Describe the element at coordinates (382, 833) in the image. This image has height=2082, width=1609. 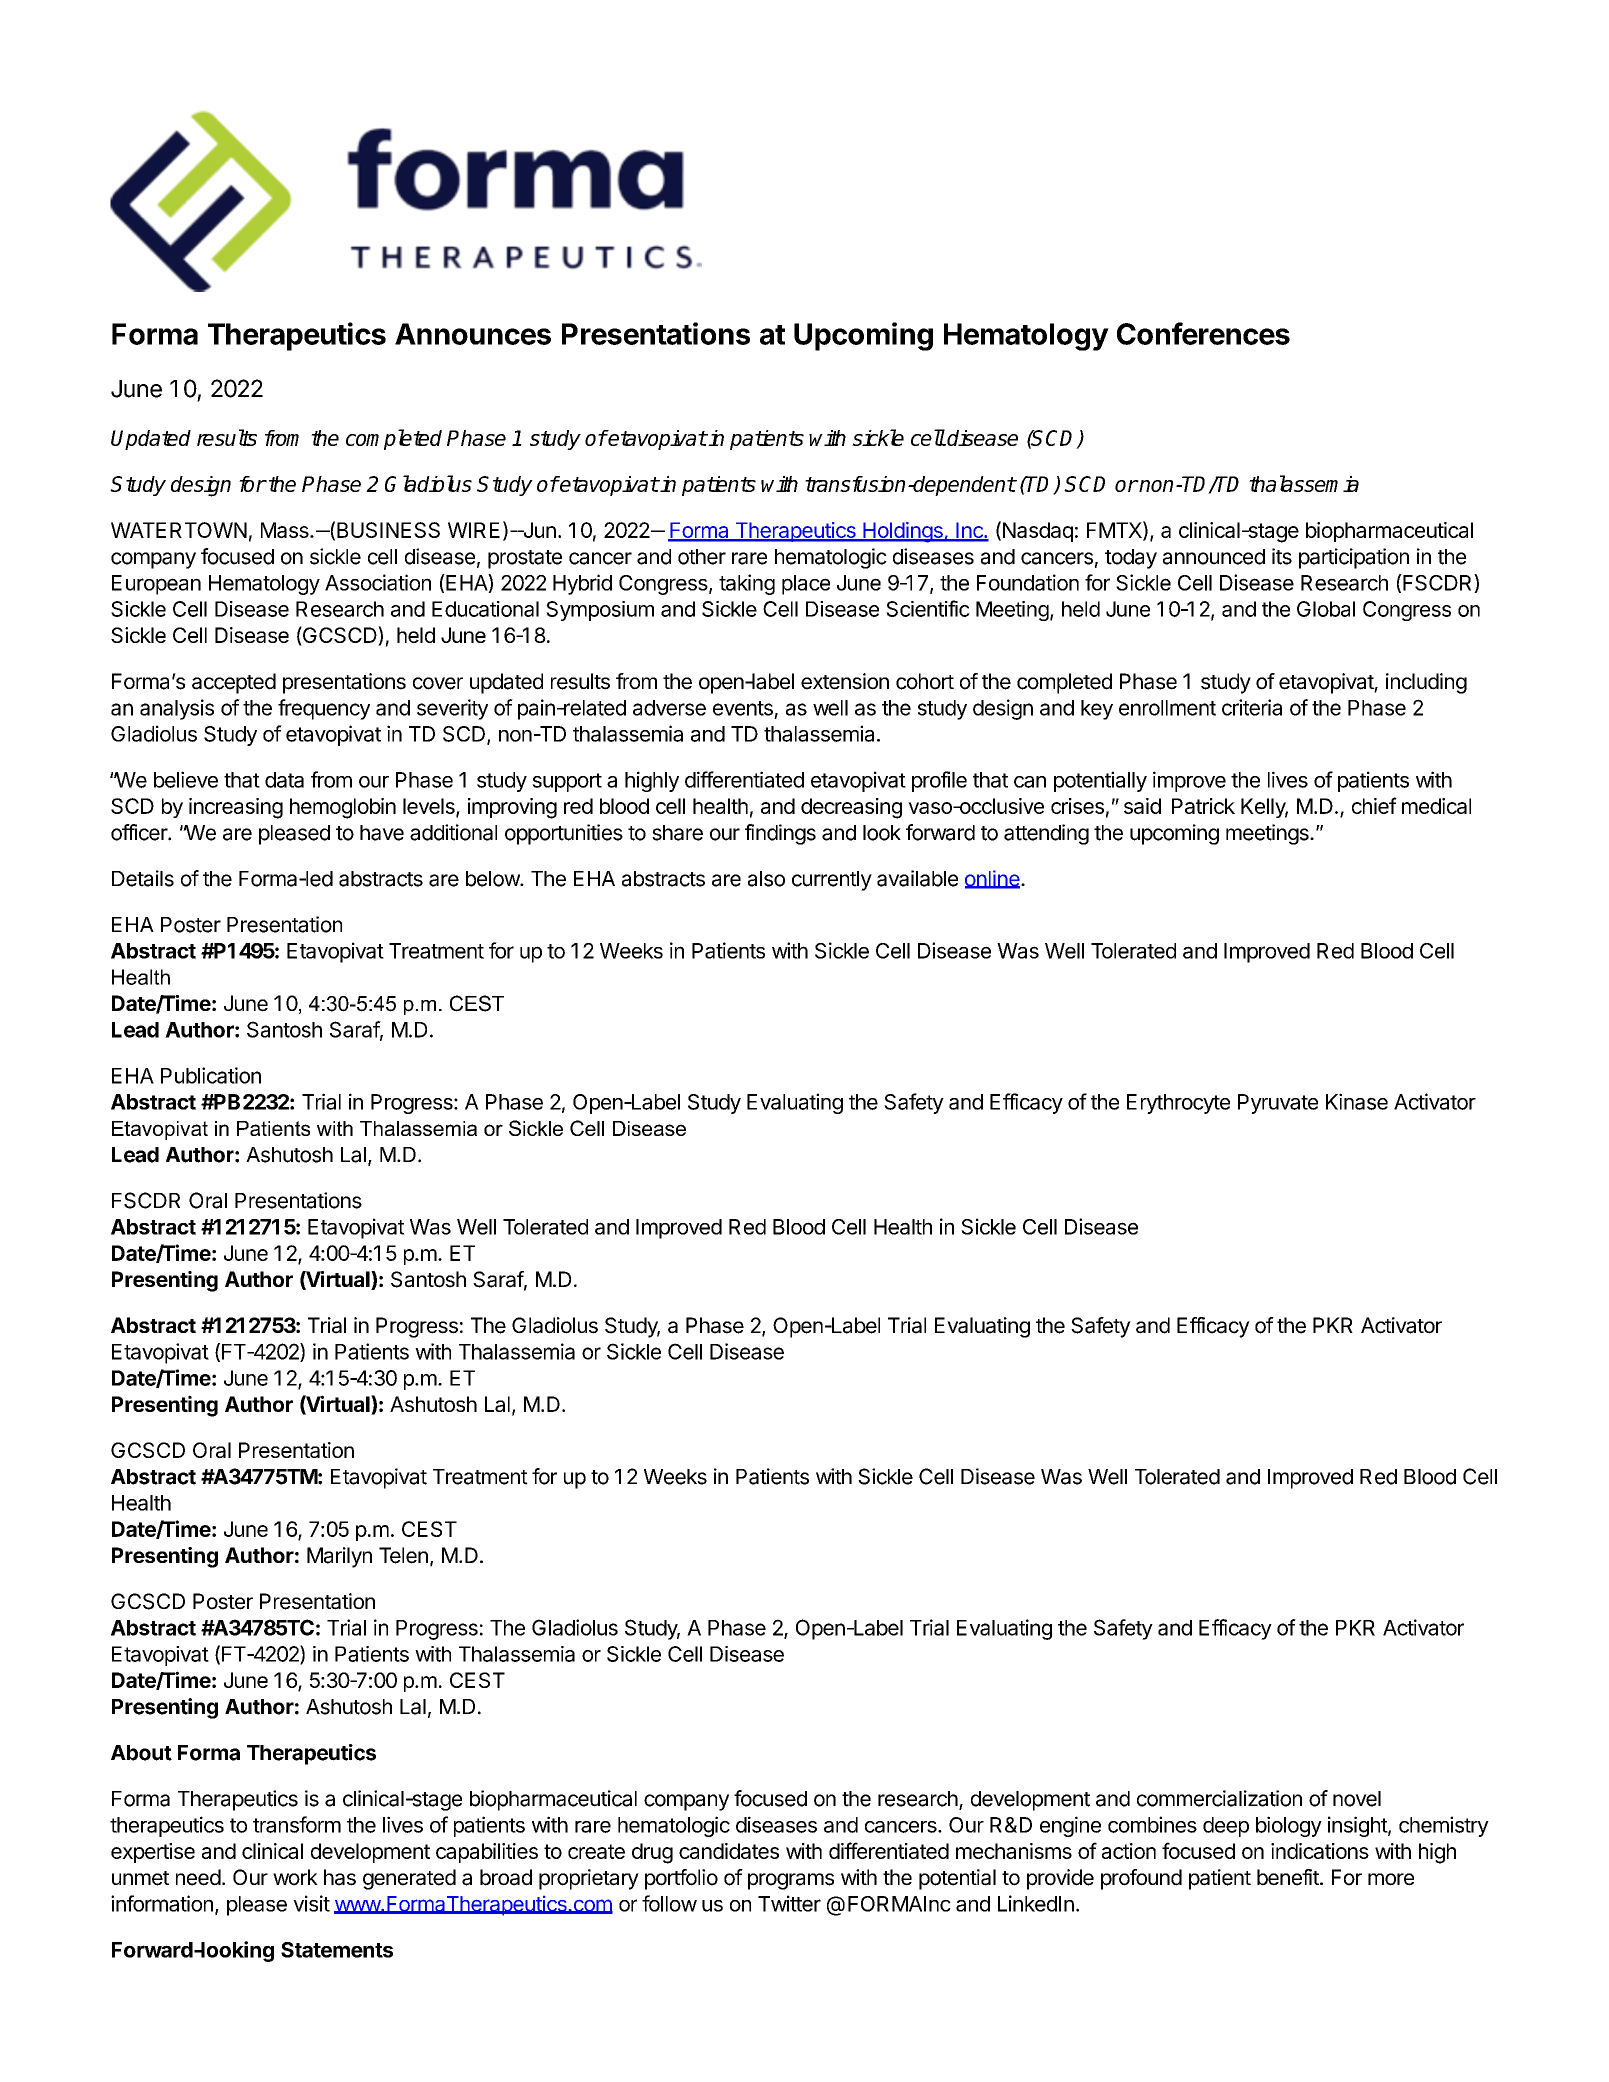
I see `have` at that location.
